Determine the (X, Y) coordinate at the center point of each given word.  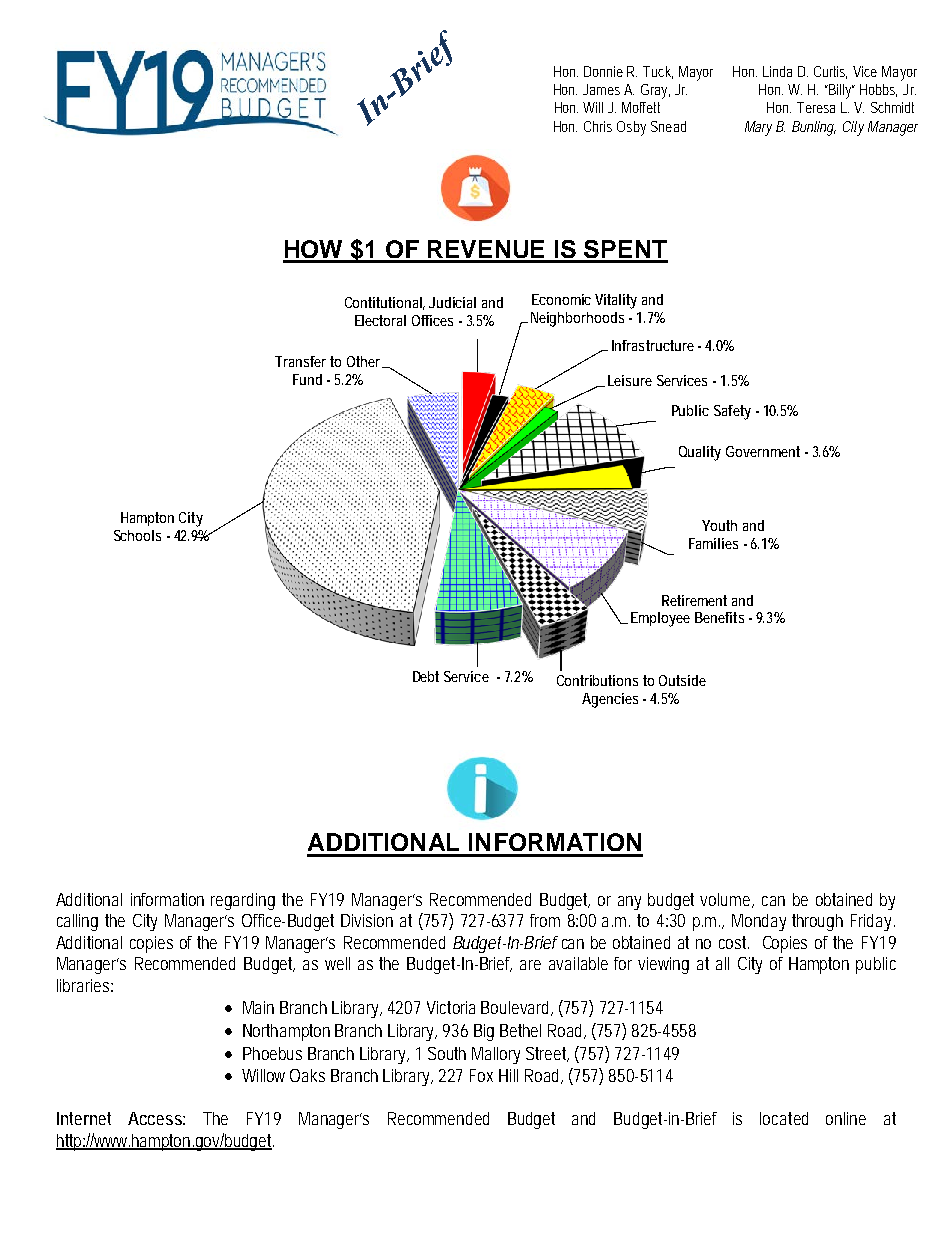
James (601, 89)
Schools (137, 535)
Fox (481, 1075)
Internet (84, 1118)
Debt (426, 676)
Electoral (380, 320)
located (784, 1118)
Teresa (816, 107)
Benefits (719, 617)
